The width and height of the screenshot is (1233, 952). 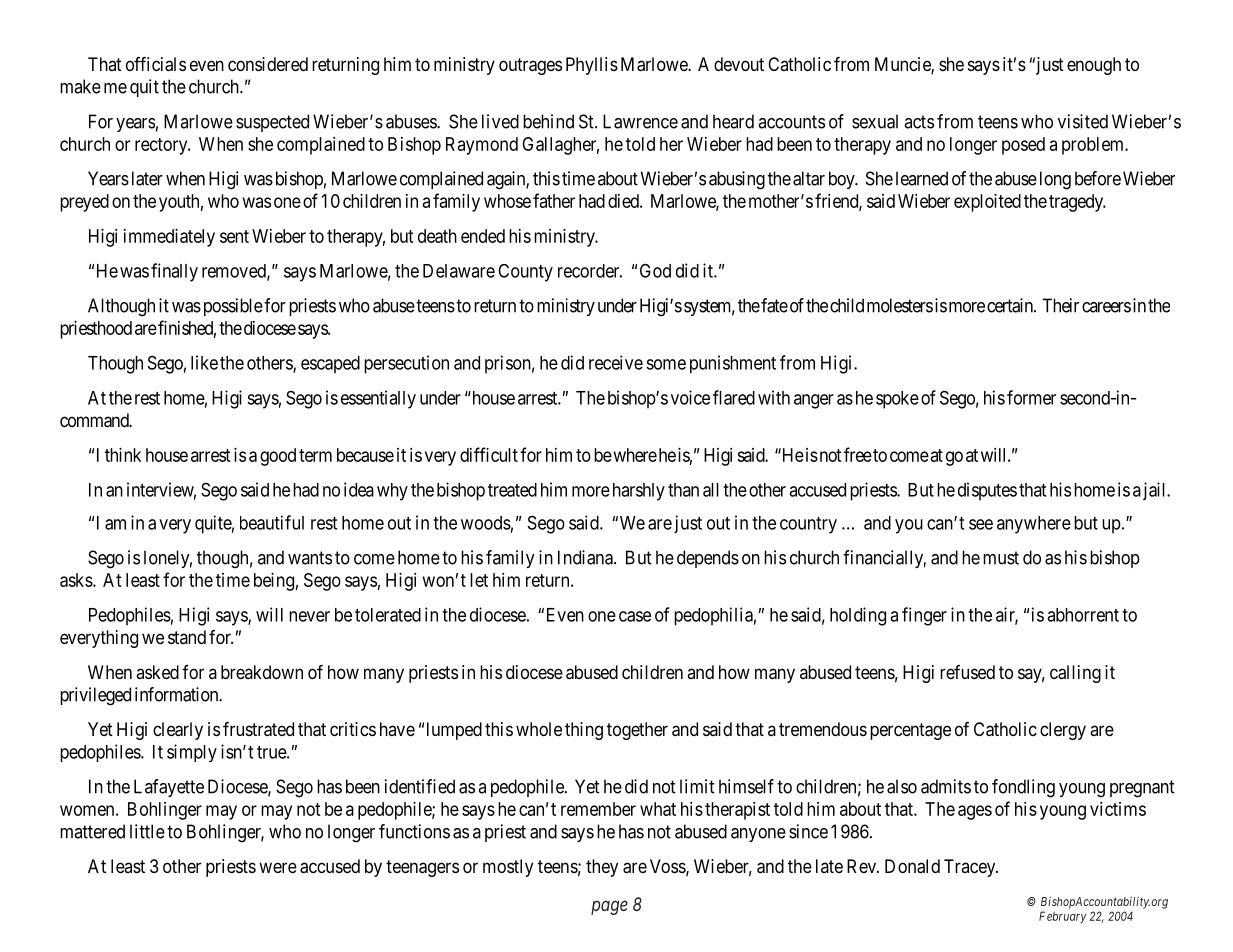 I want to click on February, so click(x=1063, y=917).
